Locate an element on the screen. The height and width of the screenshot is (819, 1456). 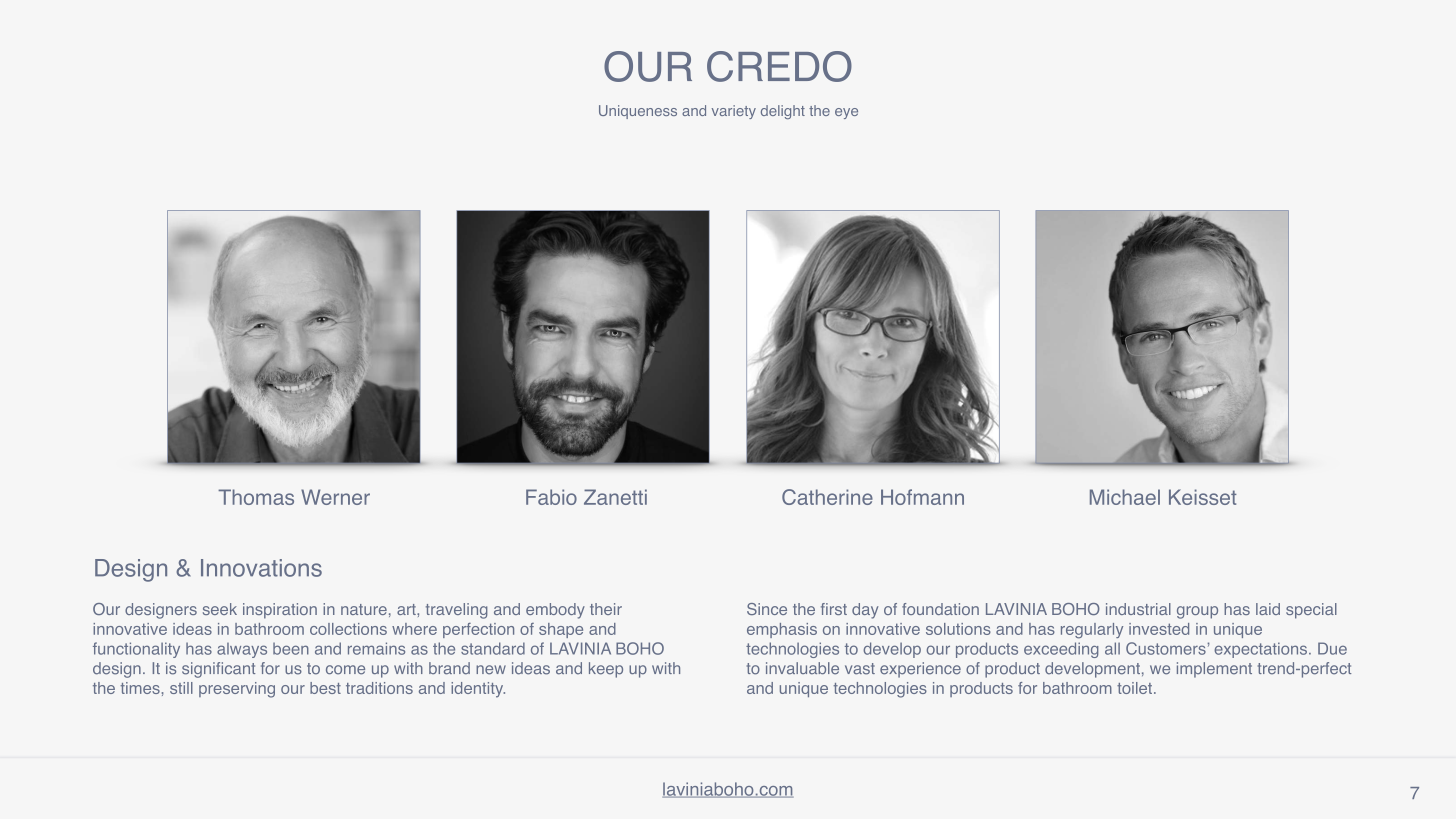
eye is located at coordinates (846, 113).
